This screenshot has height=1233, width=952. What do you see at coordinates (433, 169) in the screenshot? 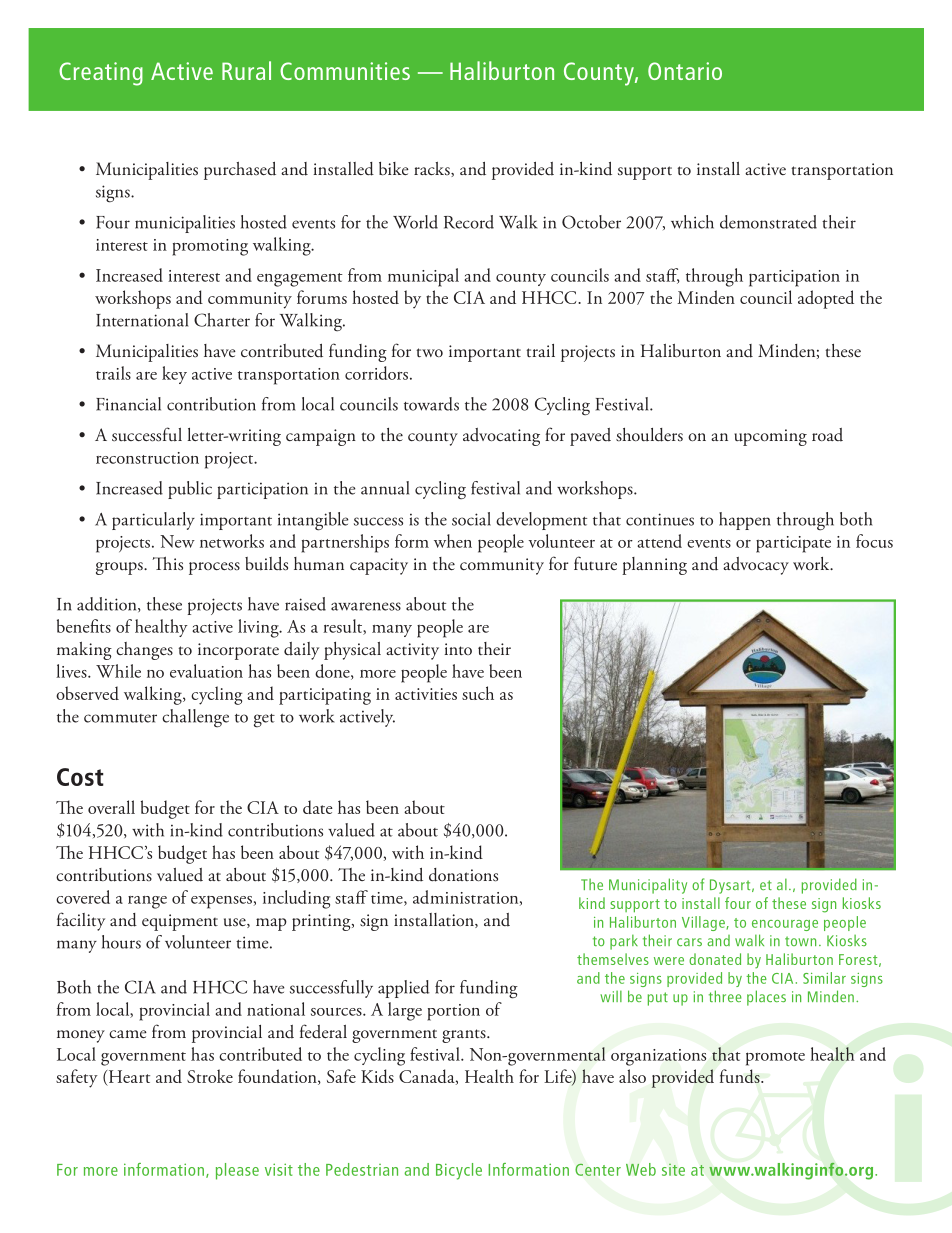
I see `racks` at bounding box center [433, 169].
